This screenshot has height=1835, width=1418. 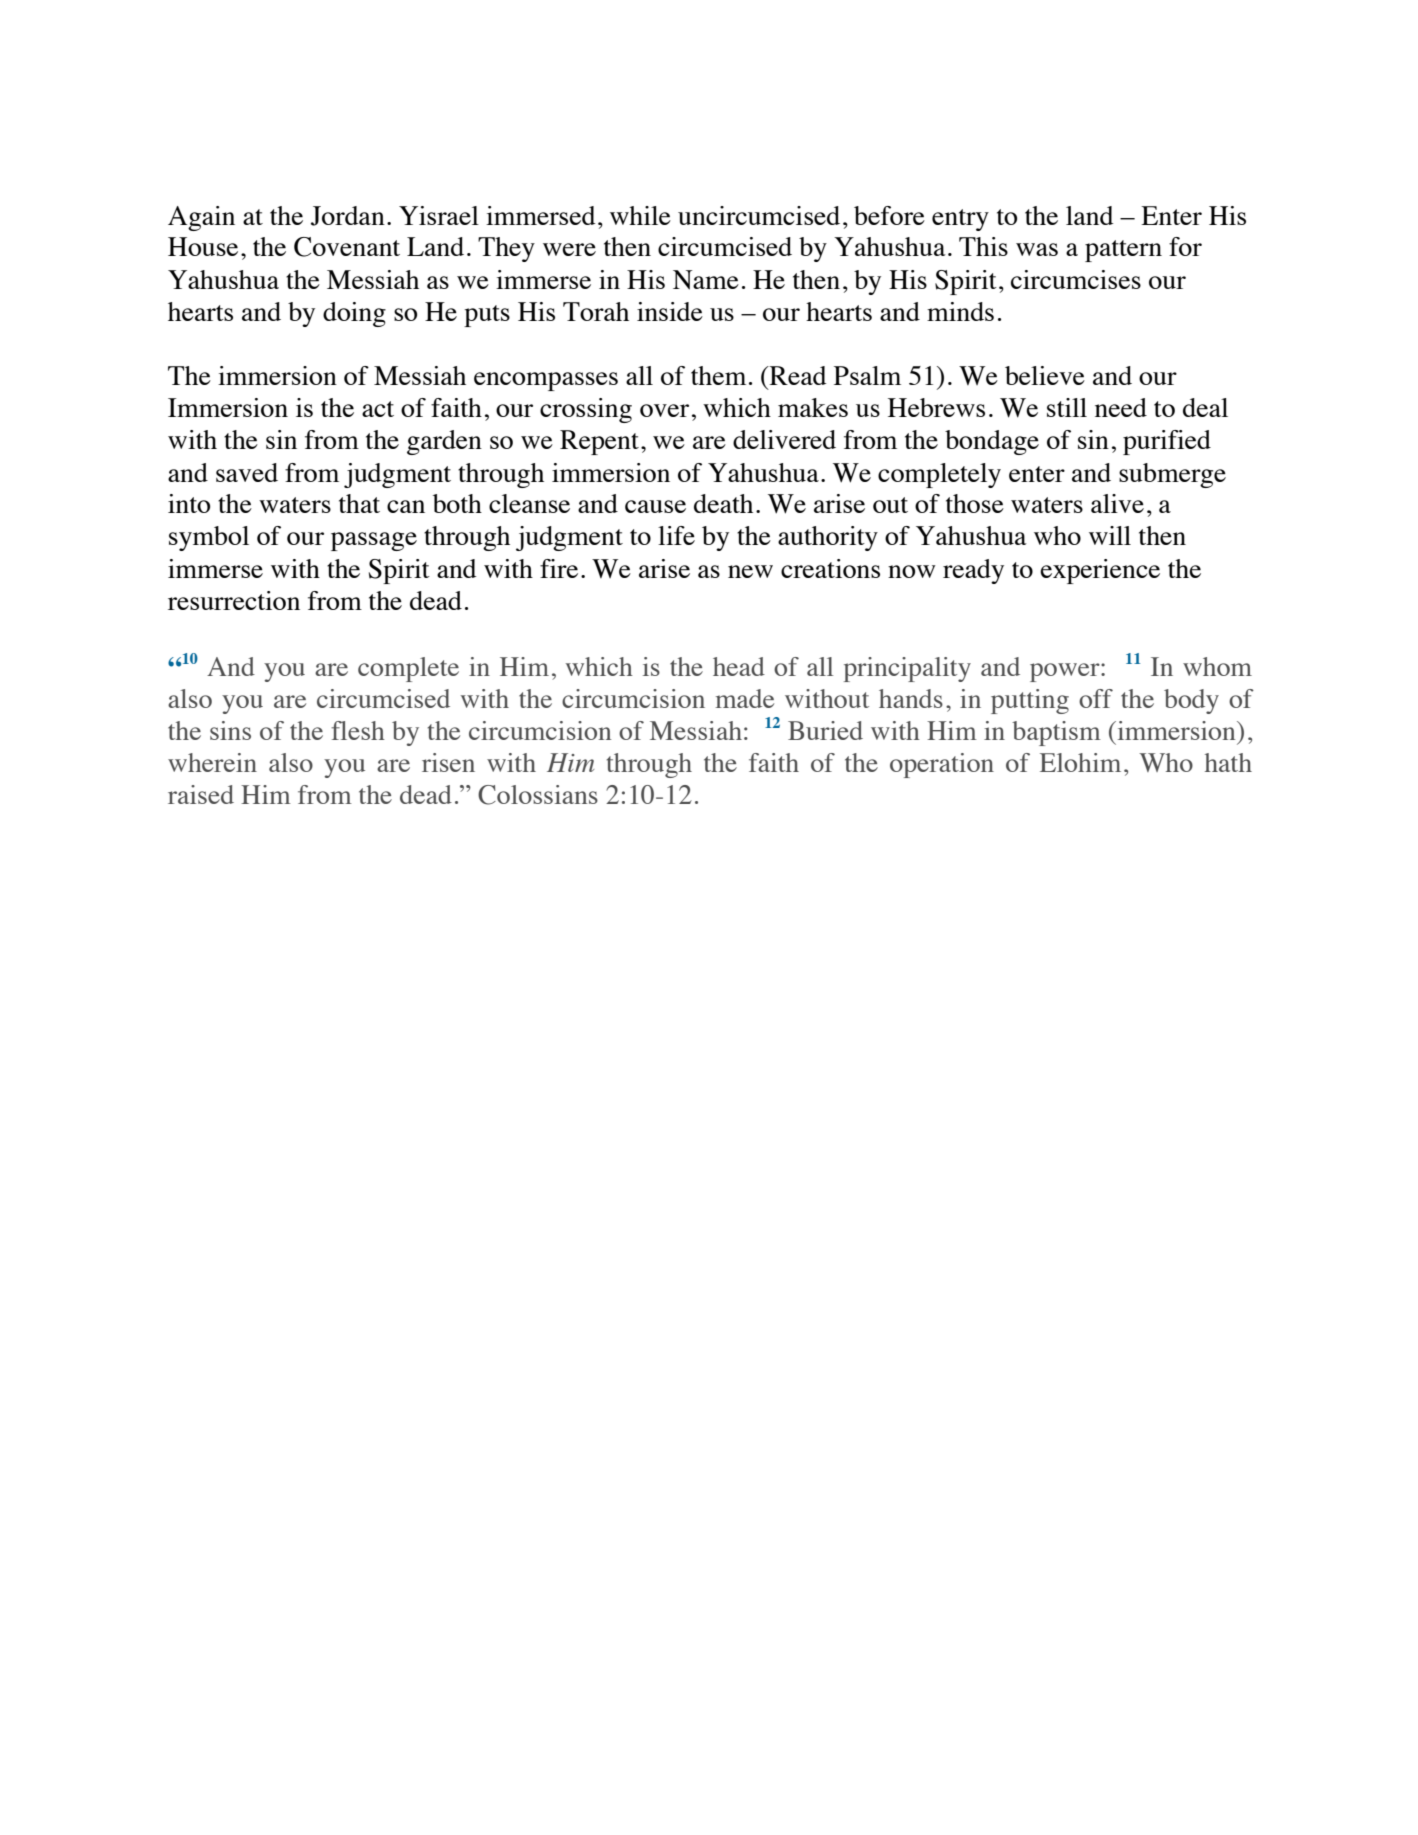 What do you see at coordinates (359, 503) in the screenshot?
I see `that` at bounding box center [359, 503].
